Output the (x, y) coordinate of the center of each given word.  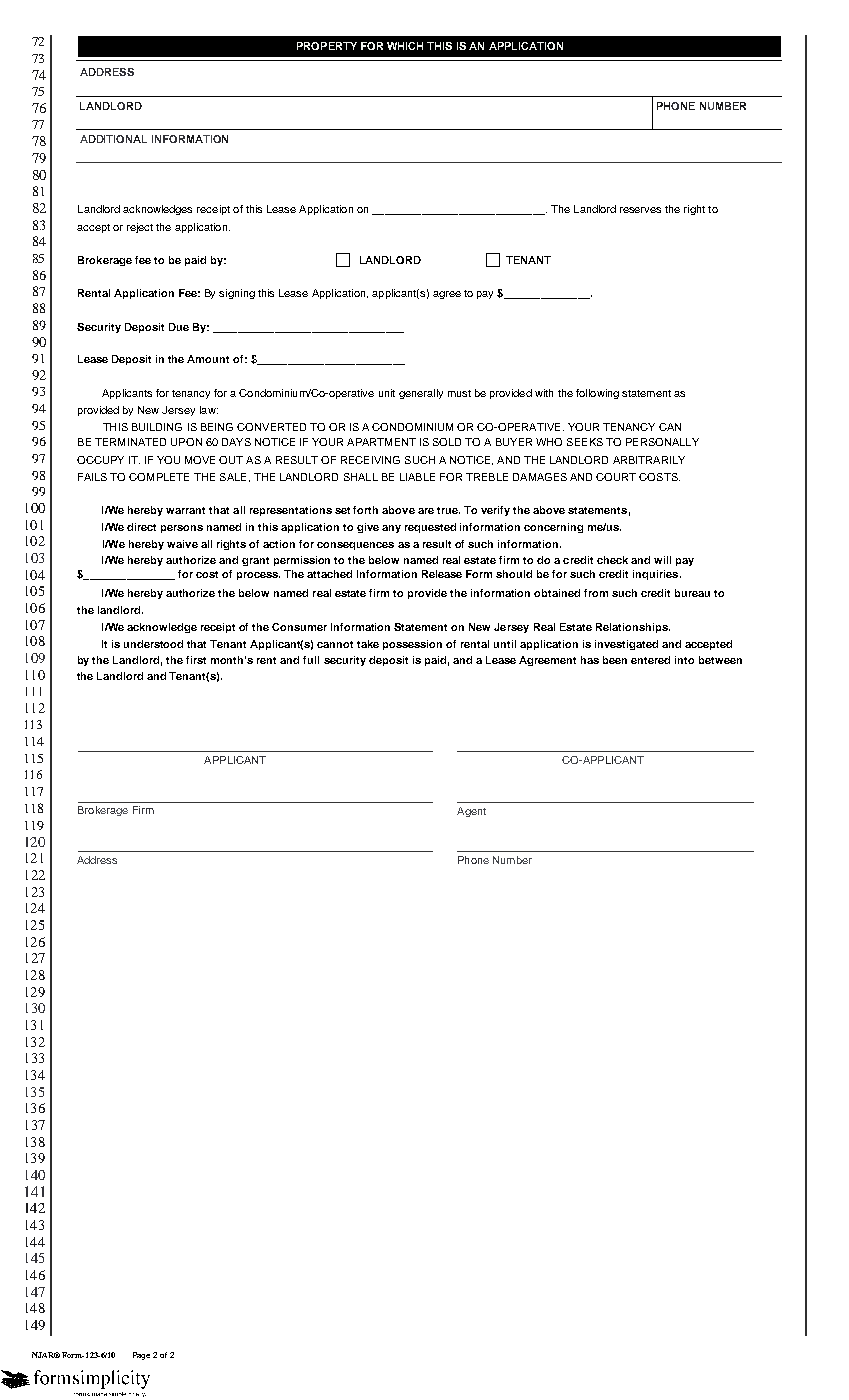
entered (650, 660)
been (615, 660)
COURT (616, 477)
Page (141, 1356)
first (196, 660)
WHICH (405, 46)
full (311, 660)
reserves (640, 210)
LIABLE (417, 477)
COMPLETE (159, 477)
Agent (471, 812)
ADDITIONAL (113, 139)
